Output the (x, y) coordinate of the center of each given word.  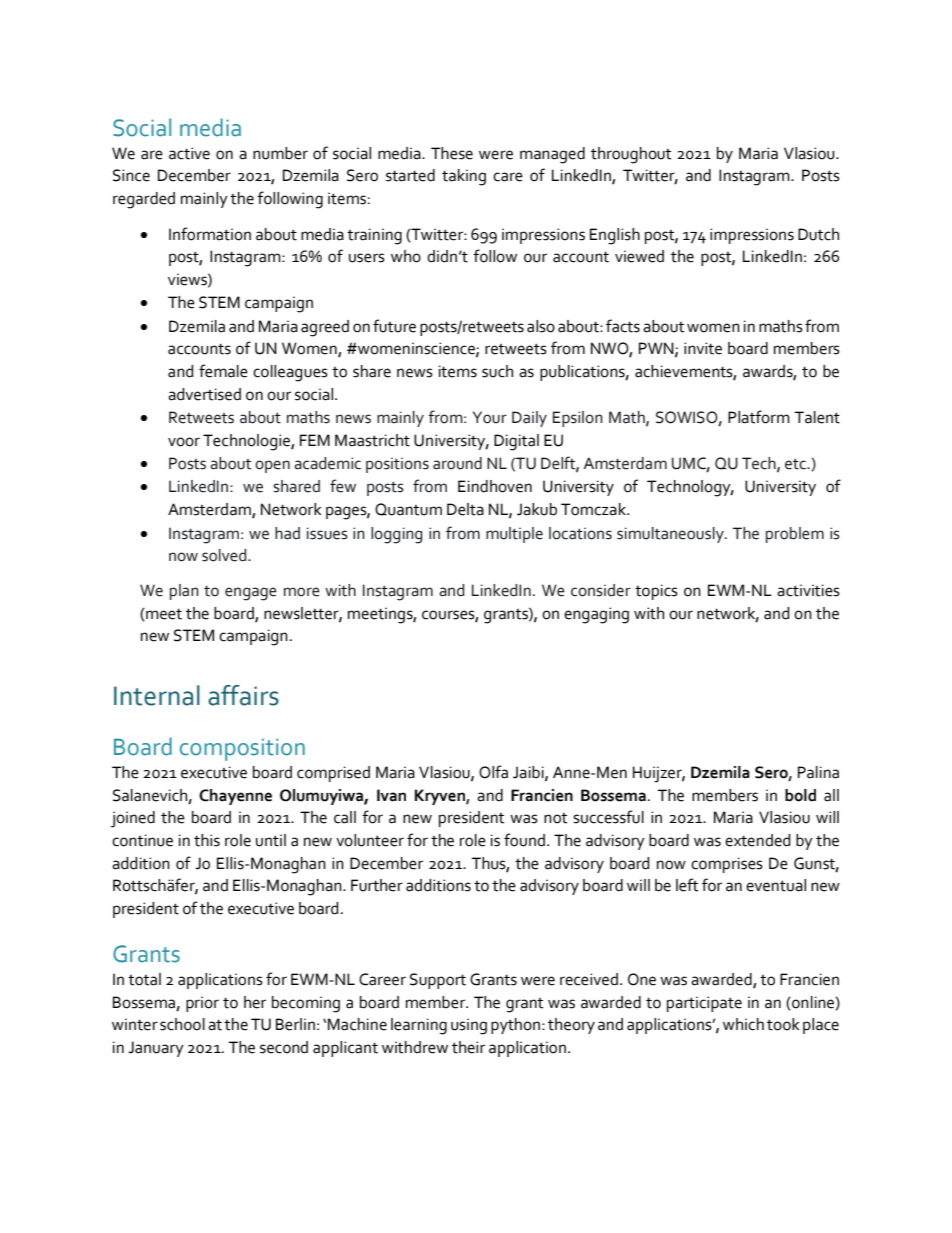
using (469, 1026)
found (526, 840)
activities (808, 590)
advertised (204, 394)
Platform (759, 417)
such (497, 371)
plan (184, 592)
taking (464, 177)
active (189, 153)
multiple (514, 535)
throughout (631, 155)
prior (202, 1004)
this (207, 840)
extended (758, 840)
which (743, 1024)
